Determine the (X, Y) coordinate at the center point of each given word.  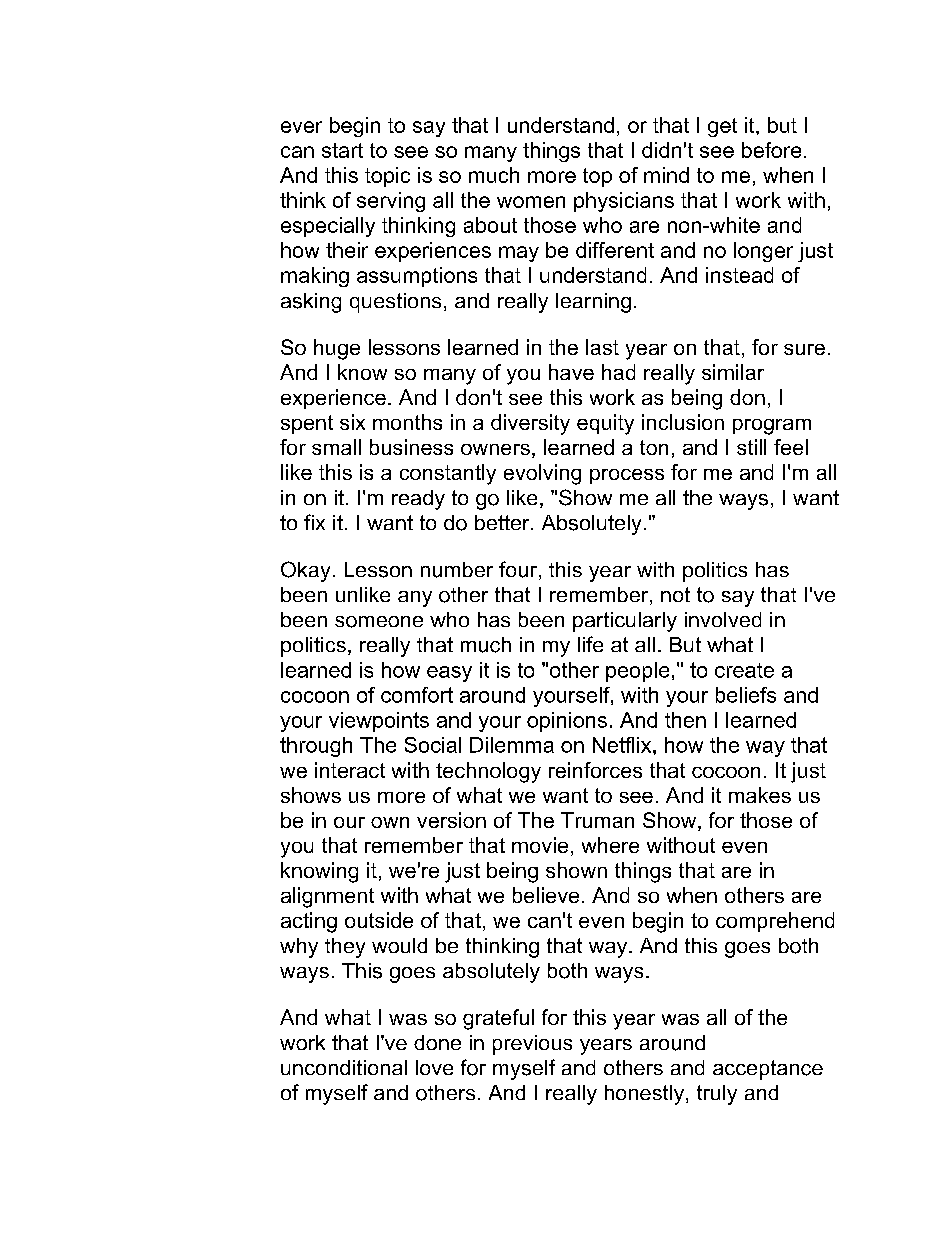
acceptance (768, 1070)
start (342, 150)
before (771, 150)
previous (532, 1045)
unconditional (344, 1067)
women (531, 202)
